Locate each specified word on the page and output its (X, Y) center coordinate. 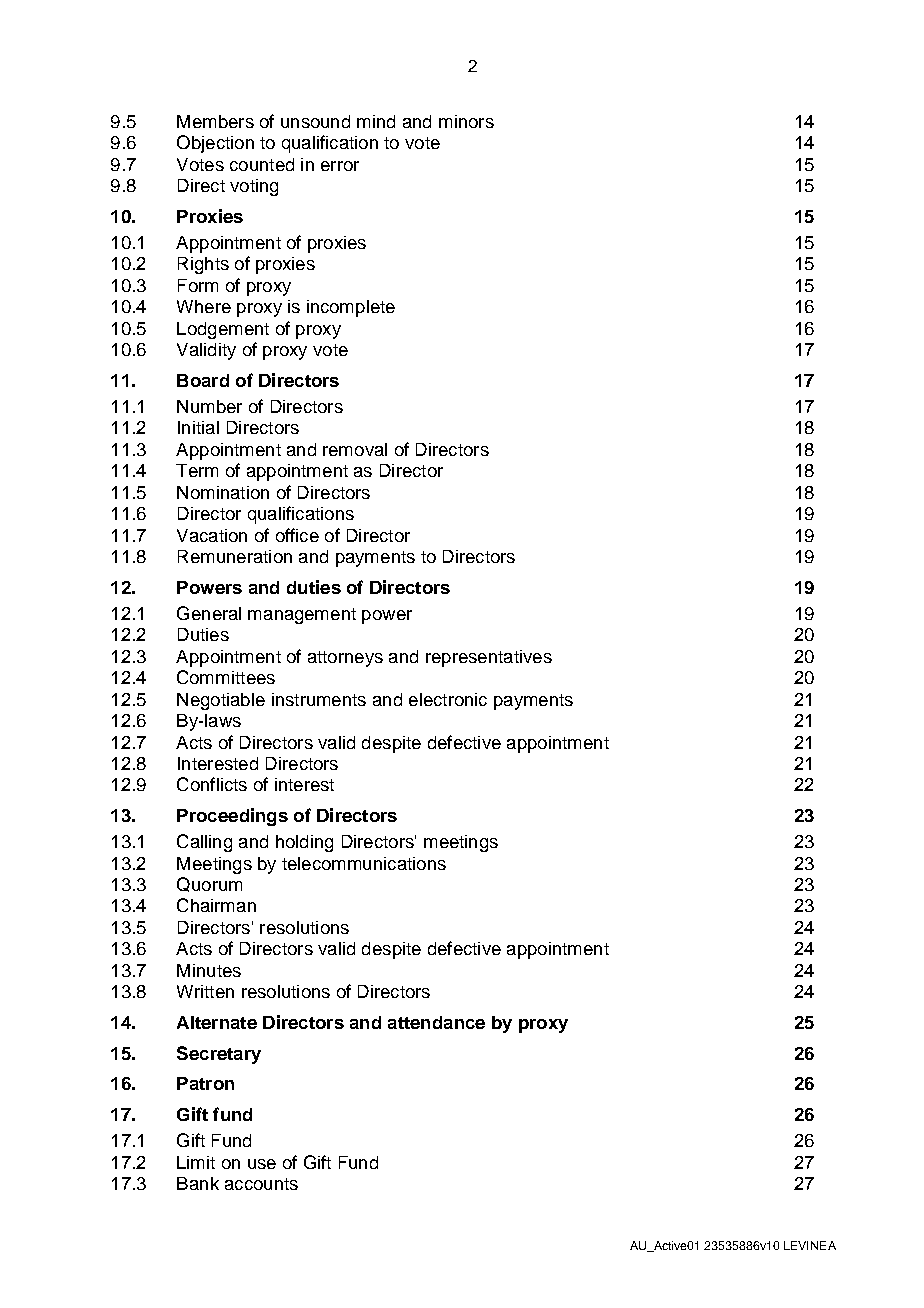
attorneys (345, 659)
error (340, 166)
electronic (448, 699)
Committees (226, 677)
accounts (261, 1184)
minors (466, 121)
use (262, 1164)
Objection (215, 144)
